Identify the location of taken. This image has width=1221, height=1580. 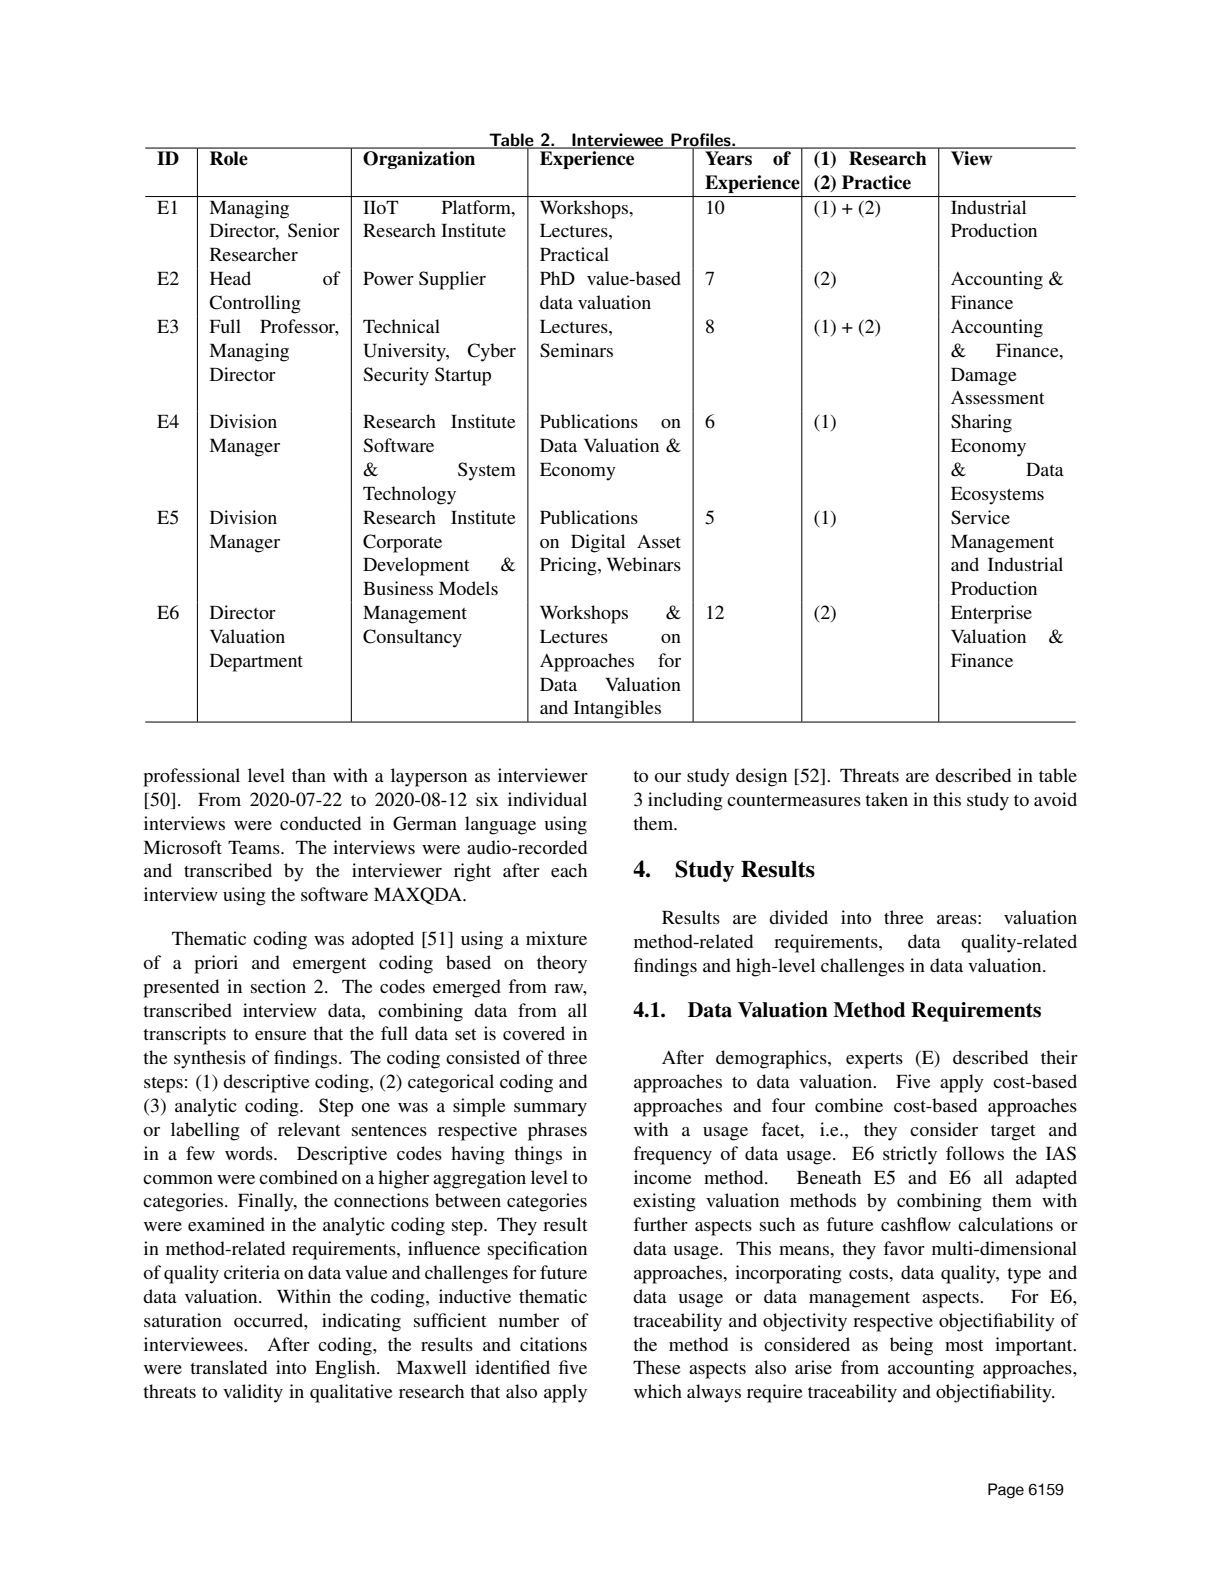
(886, 799).
